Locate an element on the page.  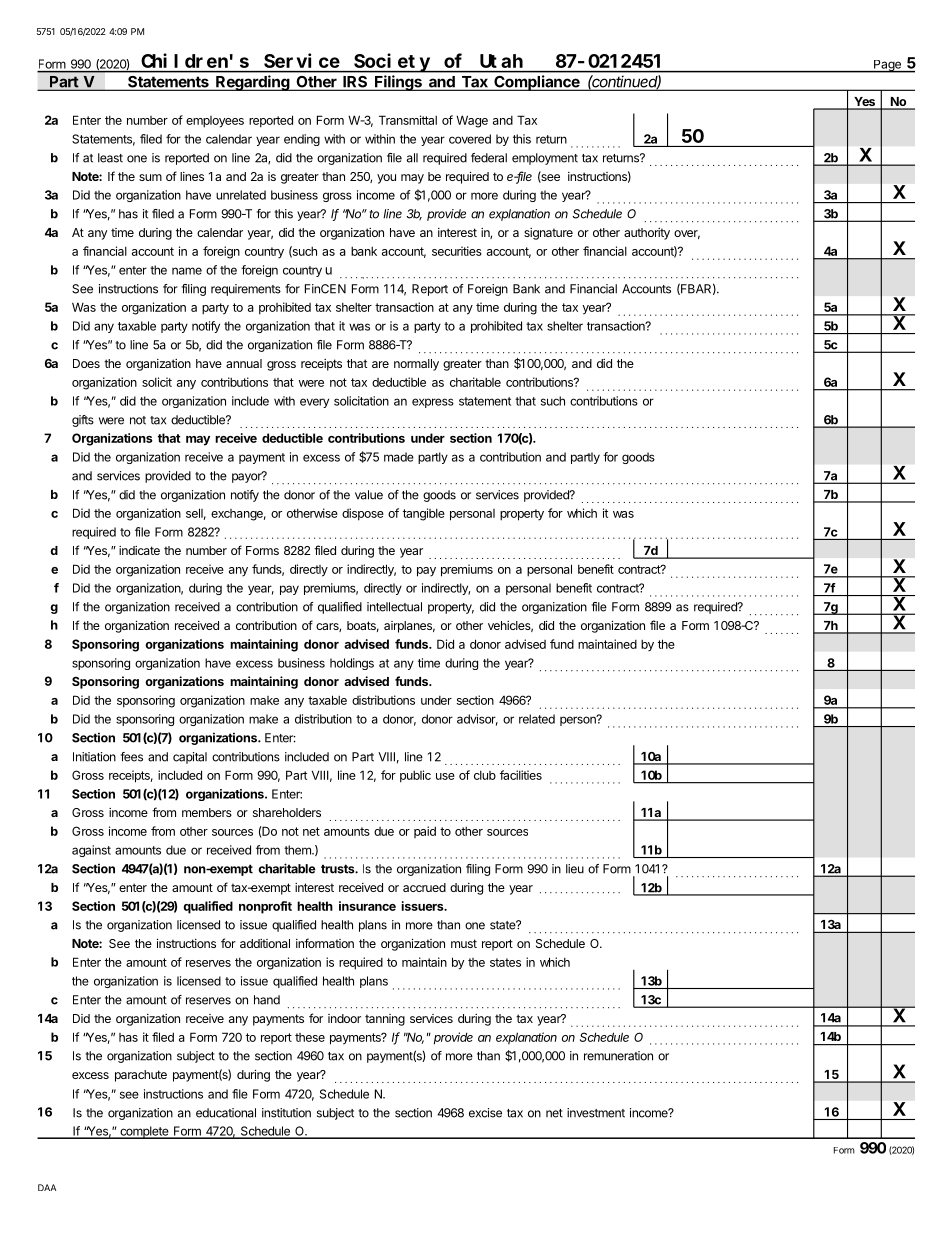
accrued is located at coordinates (424, 887).
